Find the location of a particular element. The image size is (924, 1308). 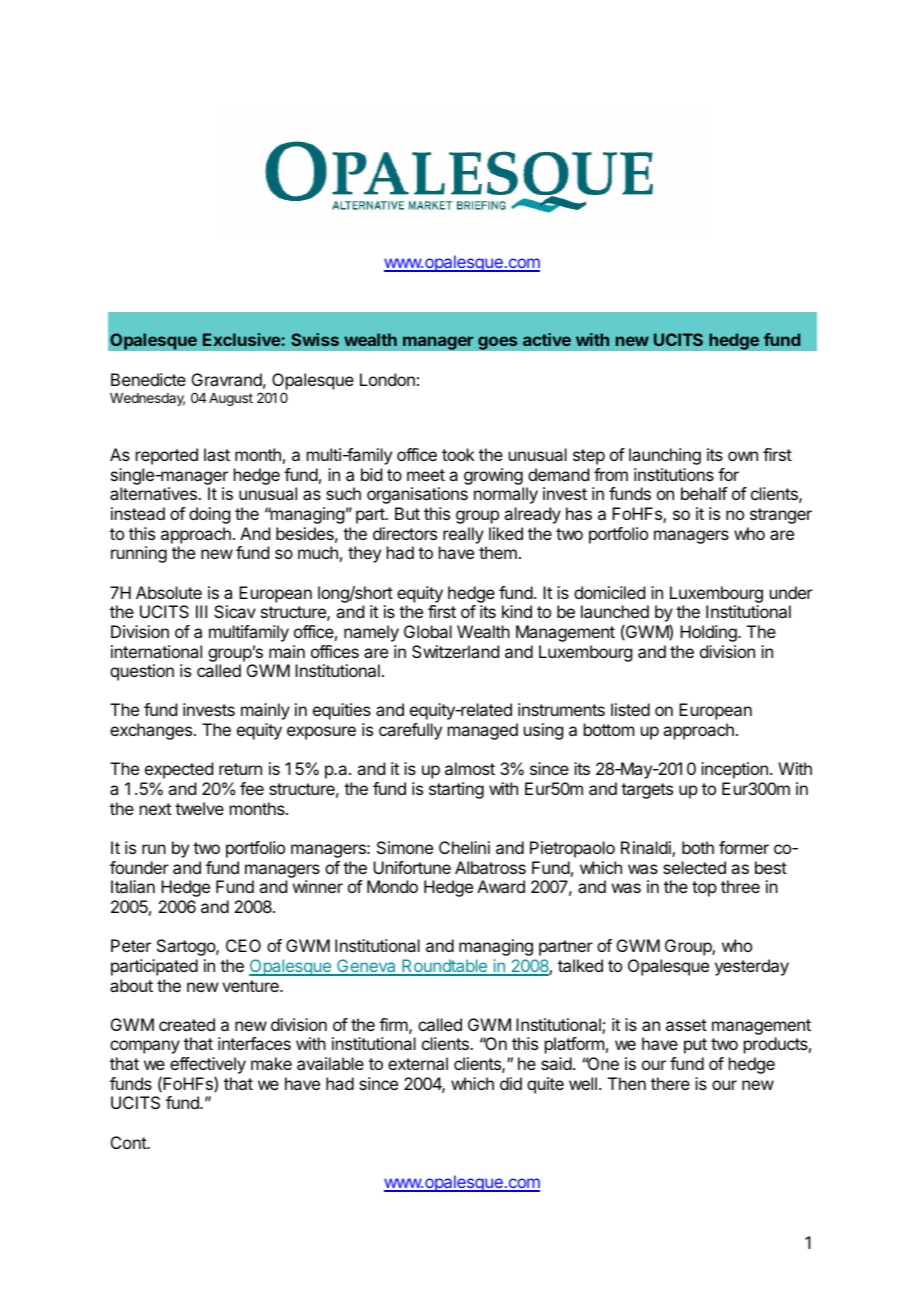

goes is located at coordinates (498, 343).
